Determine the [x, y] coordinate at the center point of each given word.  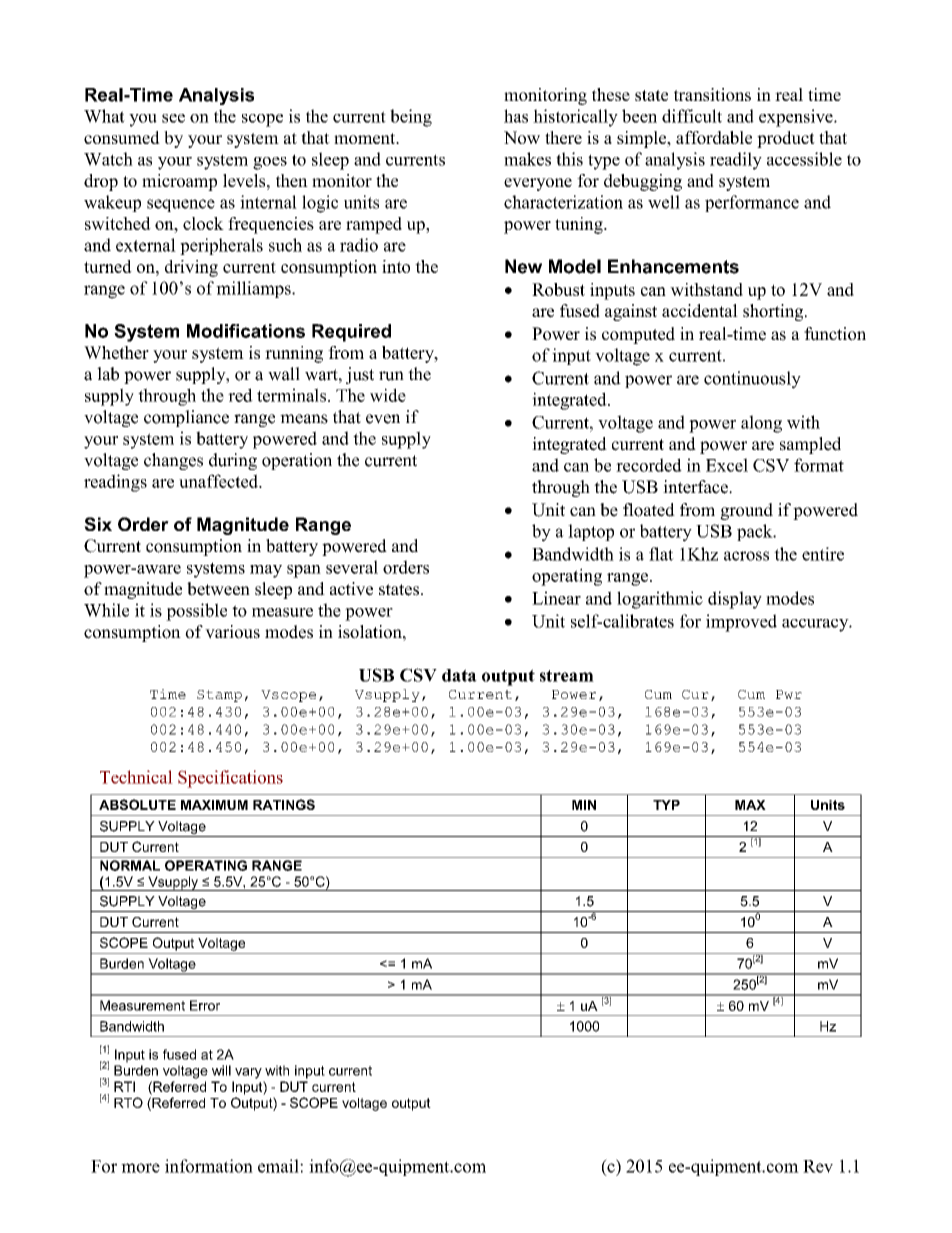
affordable [714, 137]
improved [741, 623]
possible [196, 612]
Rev [818, 1166]
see [173, 118]
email [279, 1166]
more [140, 1168]
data [459, 675]
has [516, 116]
